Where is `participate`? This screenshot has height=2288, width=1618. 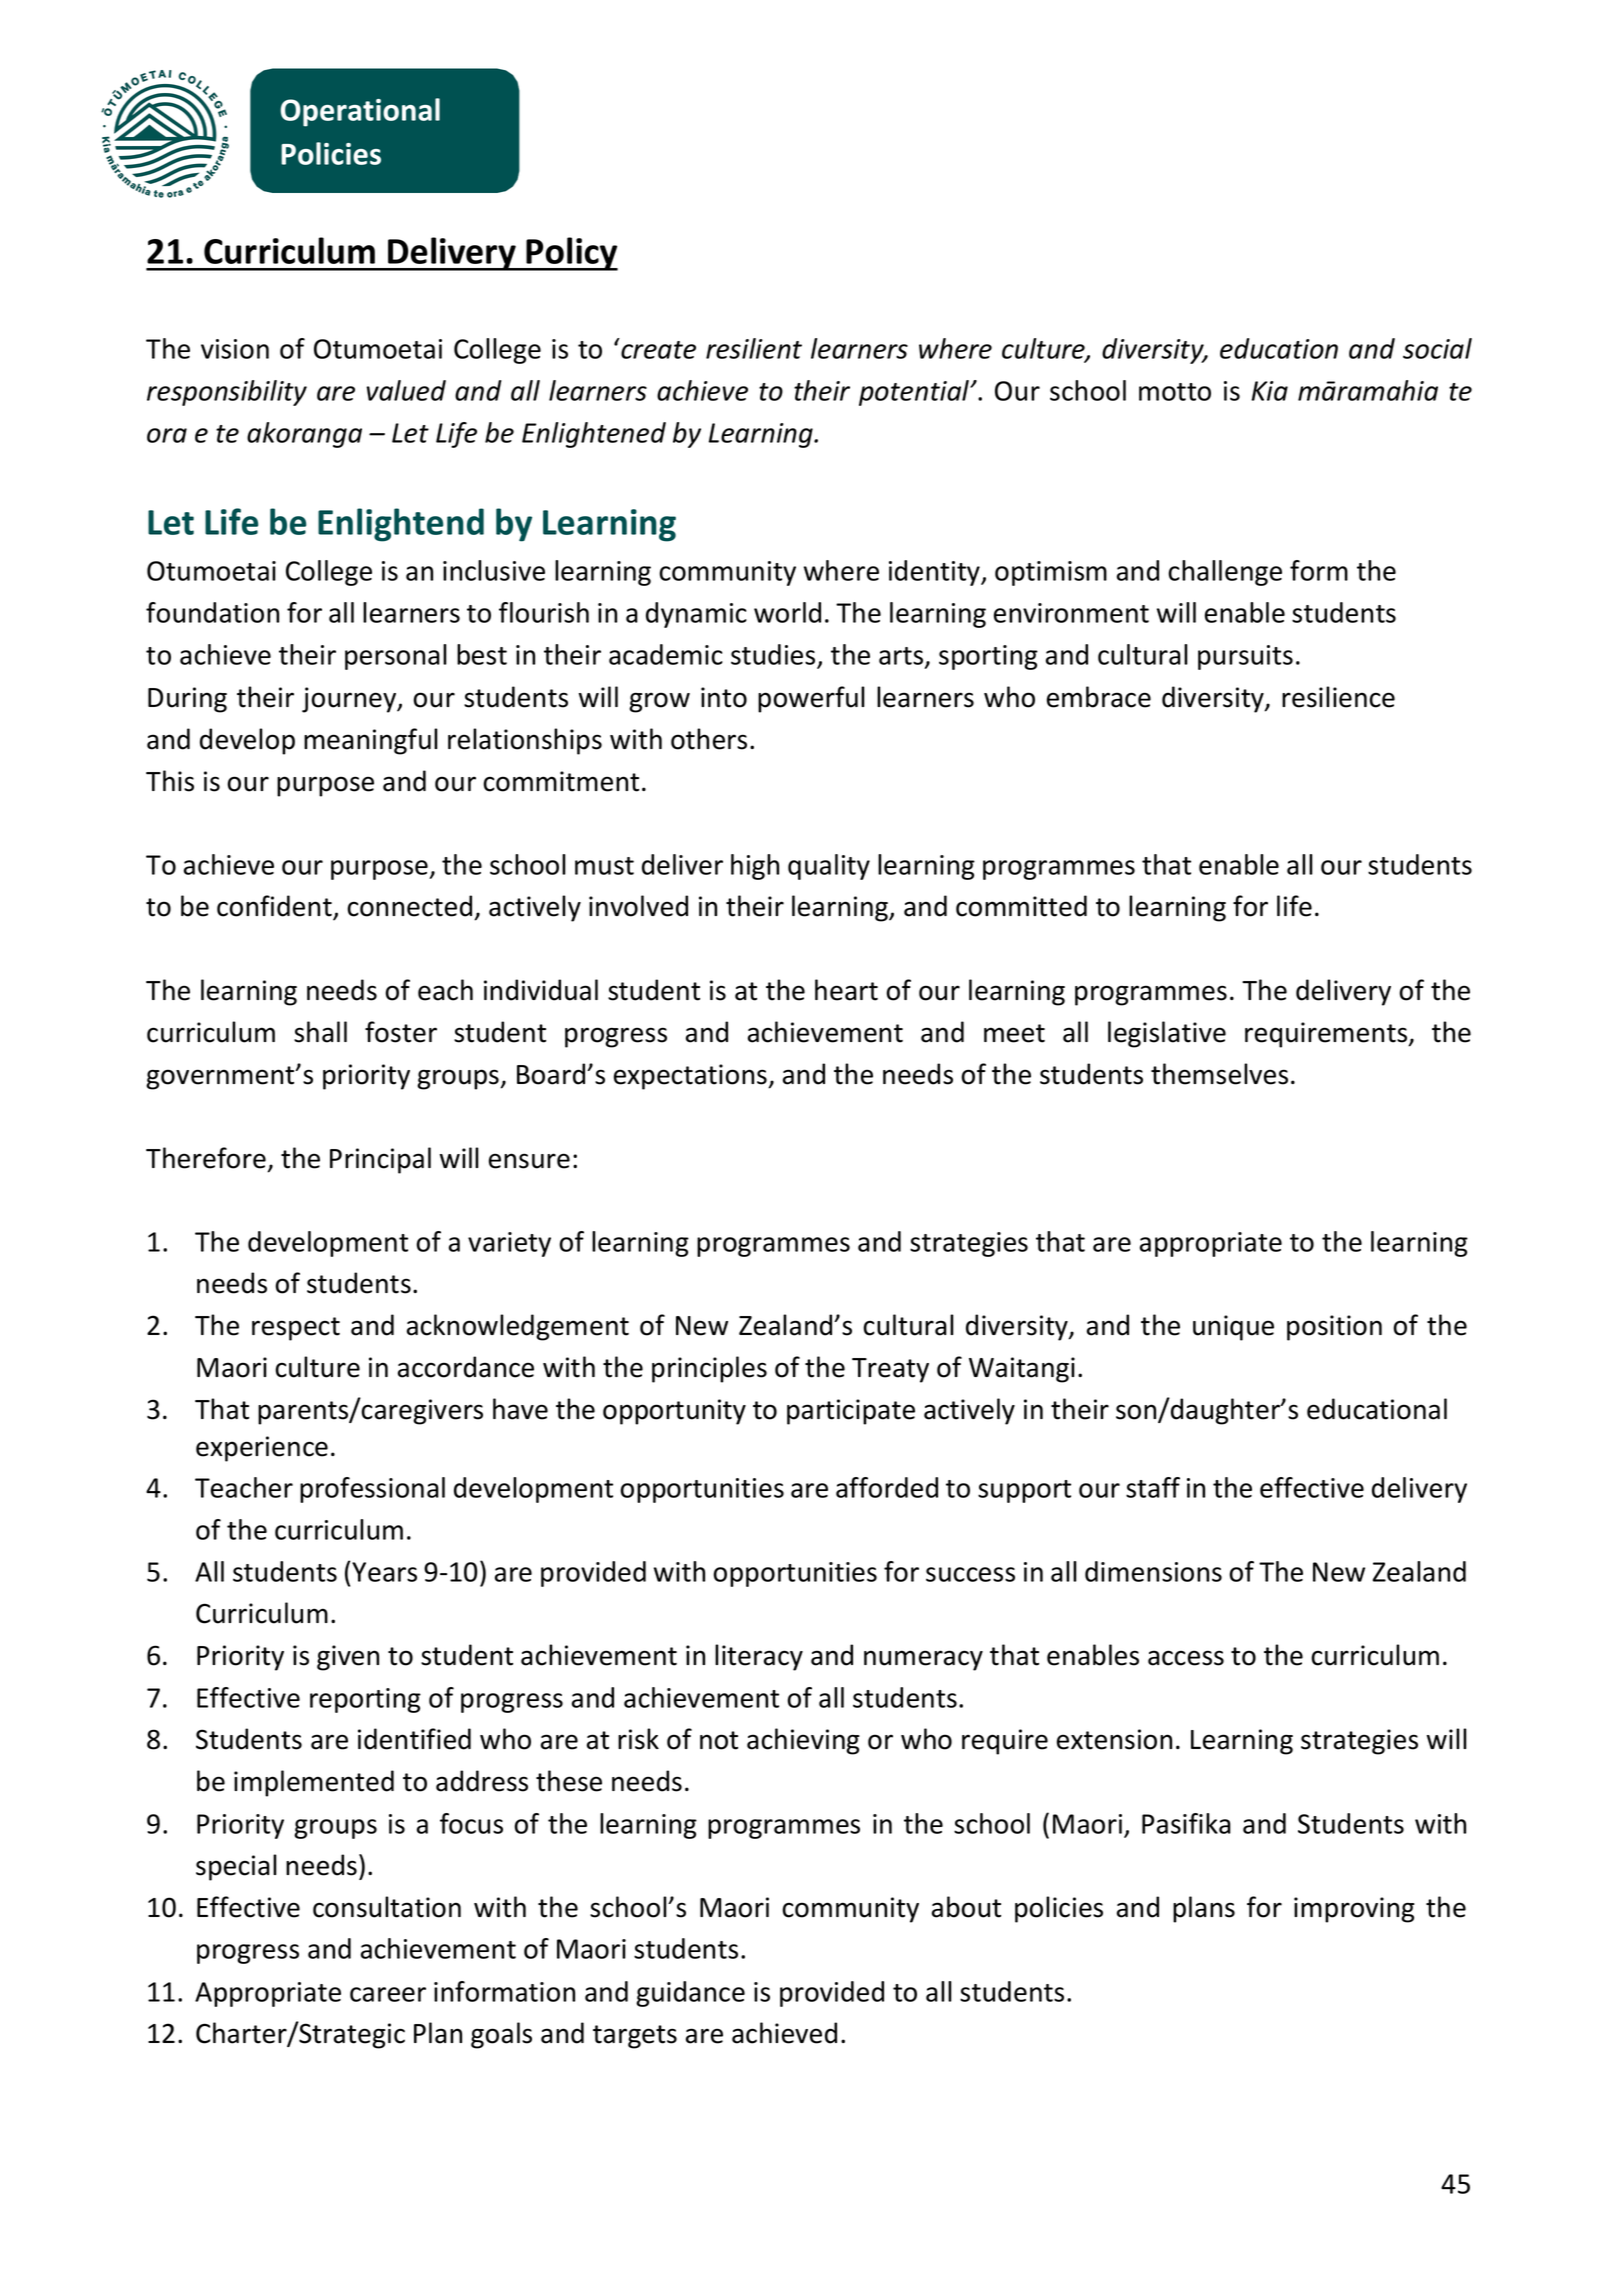 participate is located at coordinates (851, 1412).
